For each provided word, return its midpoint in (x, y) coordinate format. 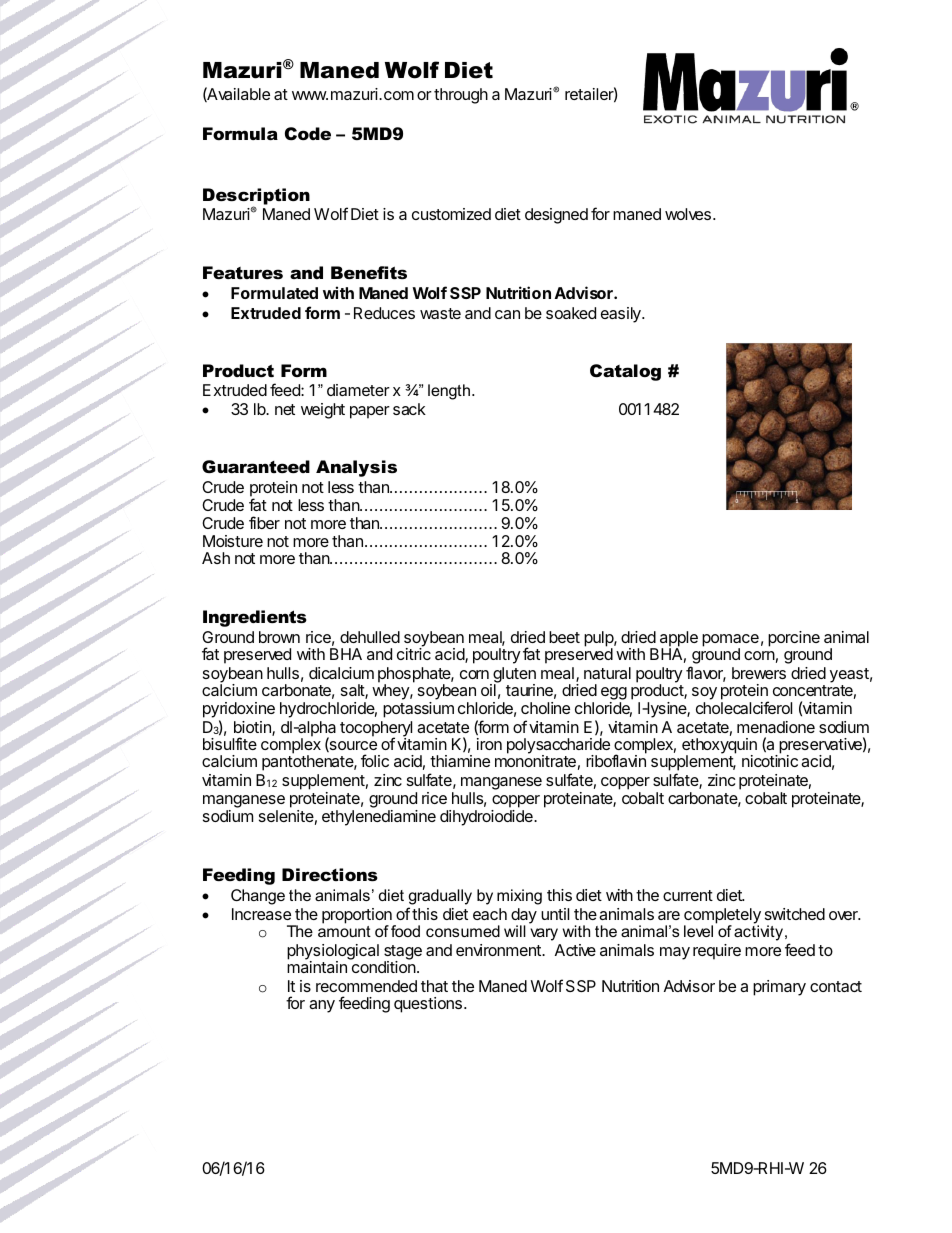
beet (564, 637)
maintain (317, 967)
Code (308, 134)
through (461, 96)
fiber (264, 522)
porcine (794, 639)
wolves (688, 214)
